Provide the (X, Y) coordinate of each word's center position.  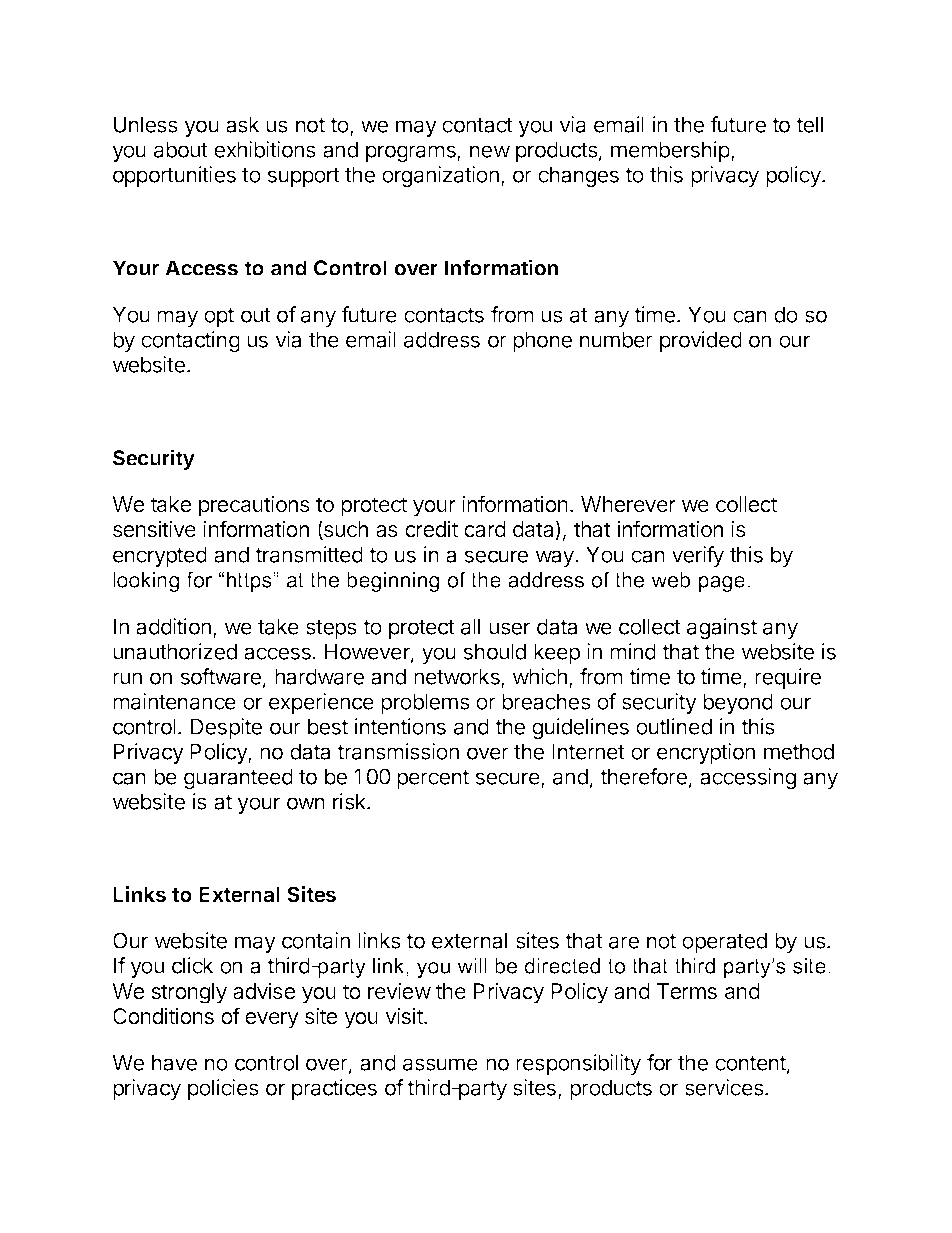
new (490, 151)
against (722, 628)
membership (670, 151)
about (181, 149)
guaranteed (238, 778)
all (470, 626)
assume (440, 1064)
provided (701, 341)
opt (219, 317)
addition (173, 626)
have (174, 1062)
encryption (706, 753)
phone (542, 341)
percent (433, 779)
